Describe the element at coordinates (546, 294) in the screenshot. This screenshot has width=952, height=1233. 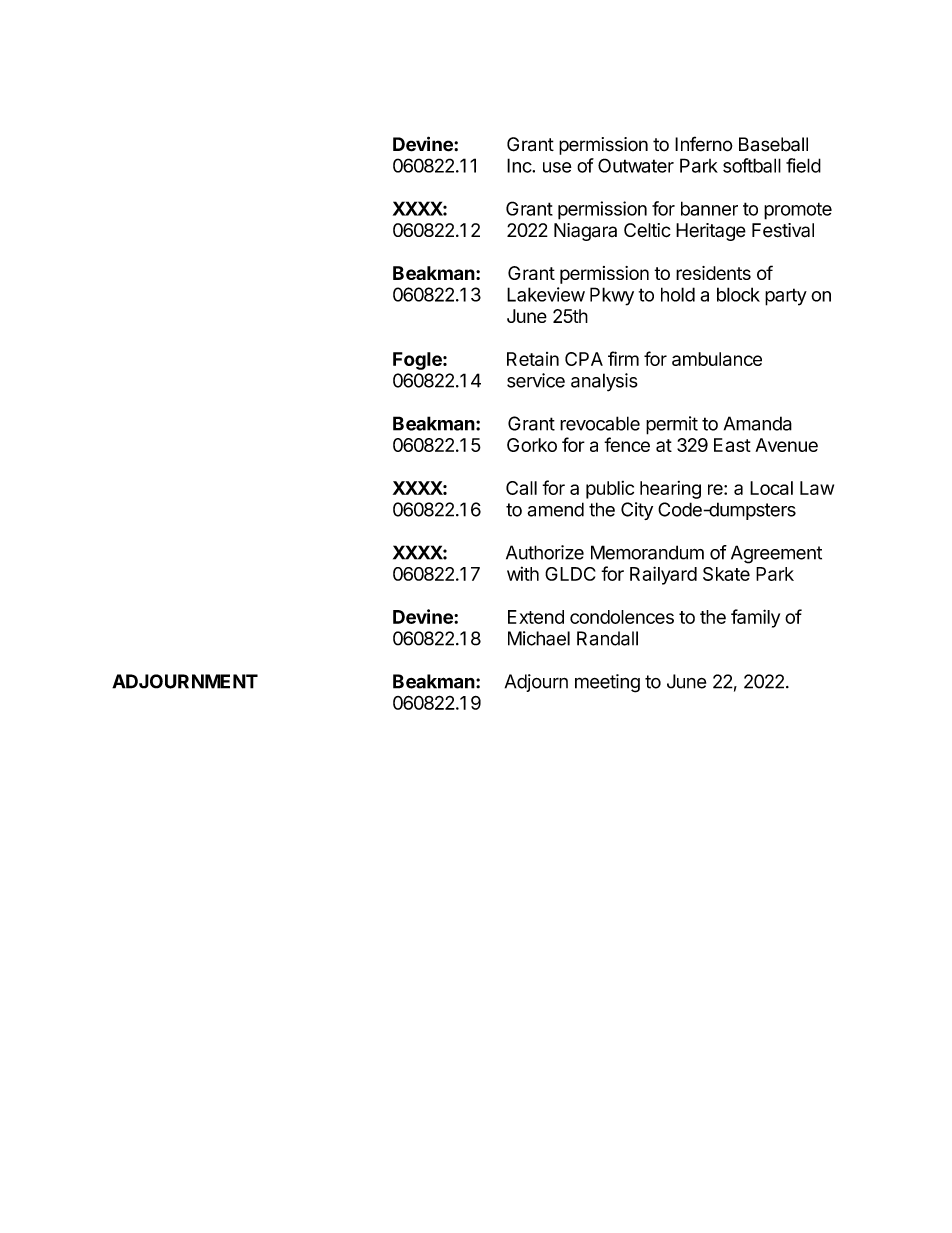
I see `Lakeview` at that location.
